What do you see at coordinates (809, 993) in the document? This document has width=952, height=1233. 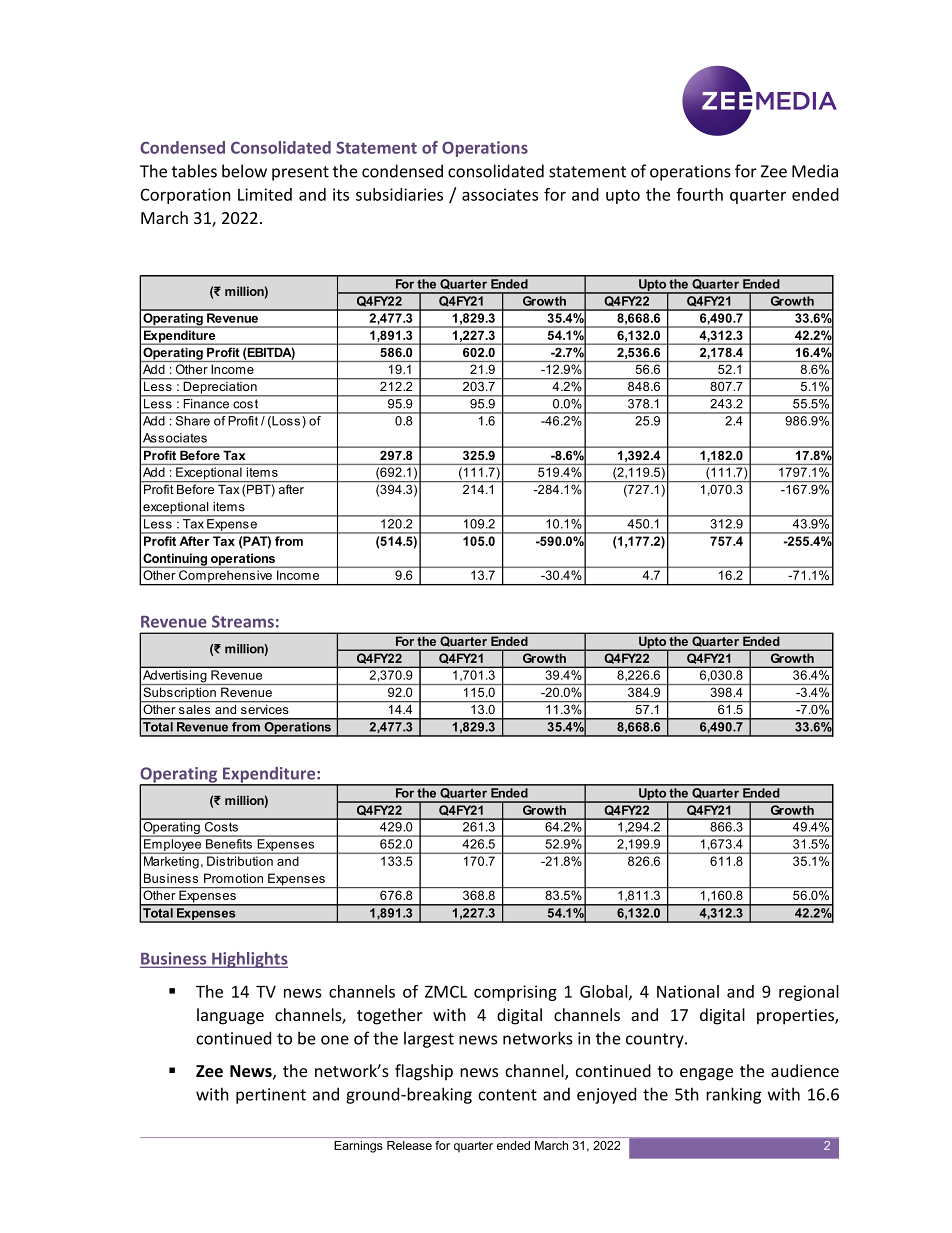 I see `regional` at bounding box center [809, 993].
